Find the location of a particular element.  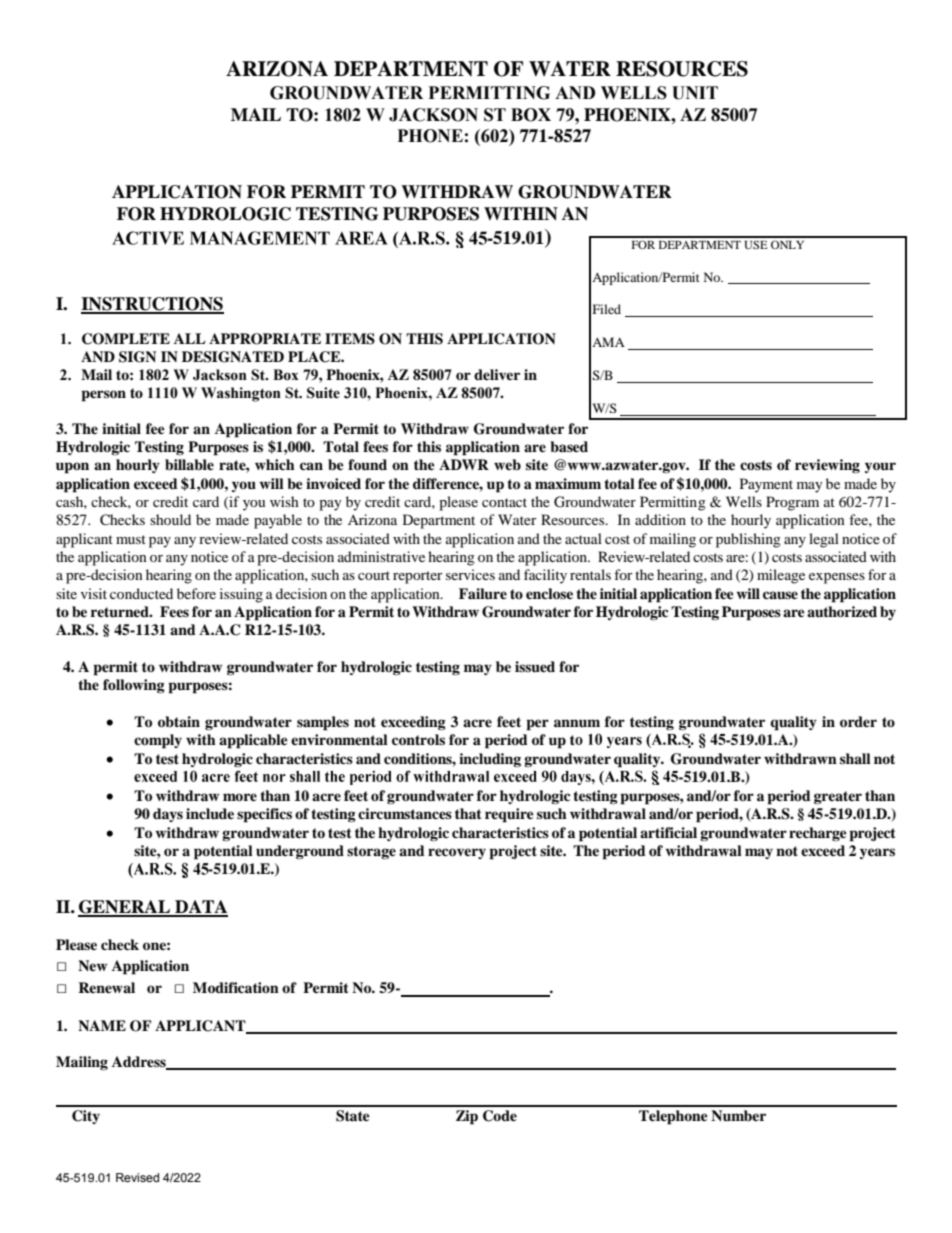

Revised is located at coordinates (137, 1177).
